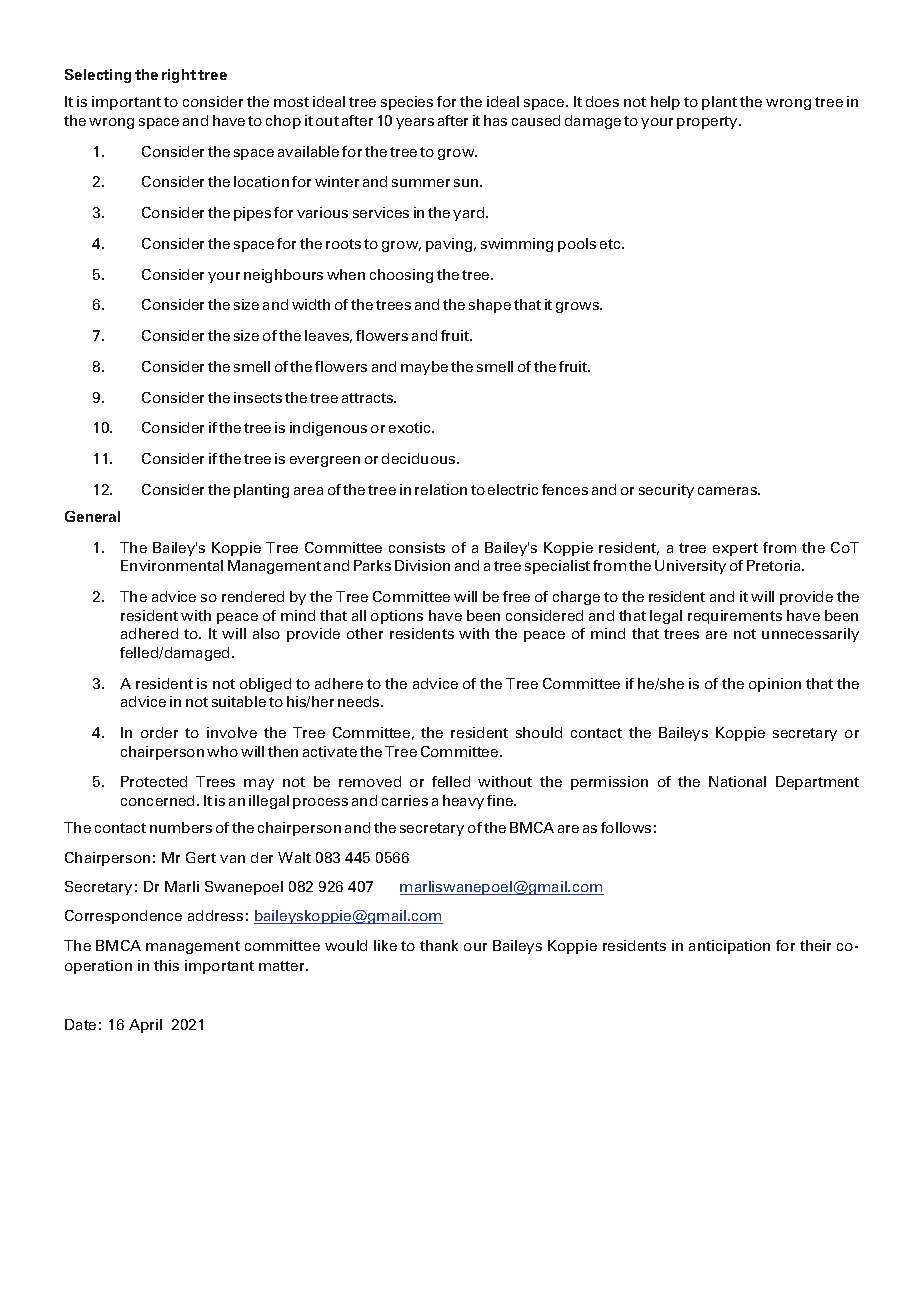 The width and height of the screenshot is (924, 1308). Describe the element at coordinates (611, 244) in the screenshot. I see `etc` at that location.
